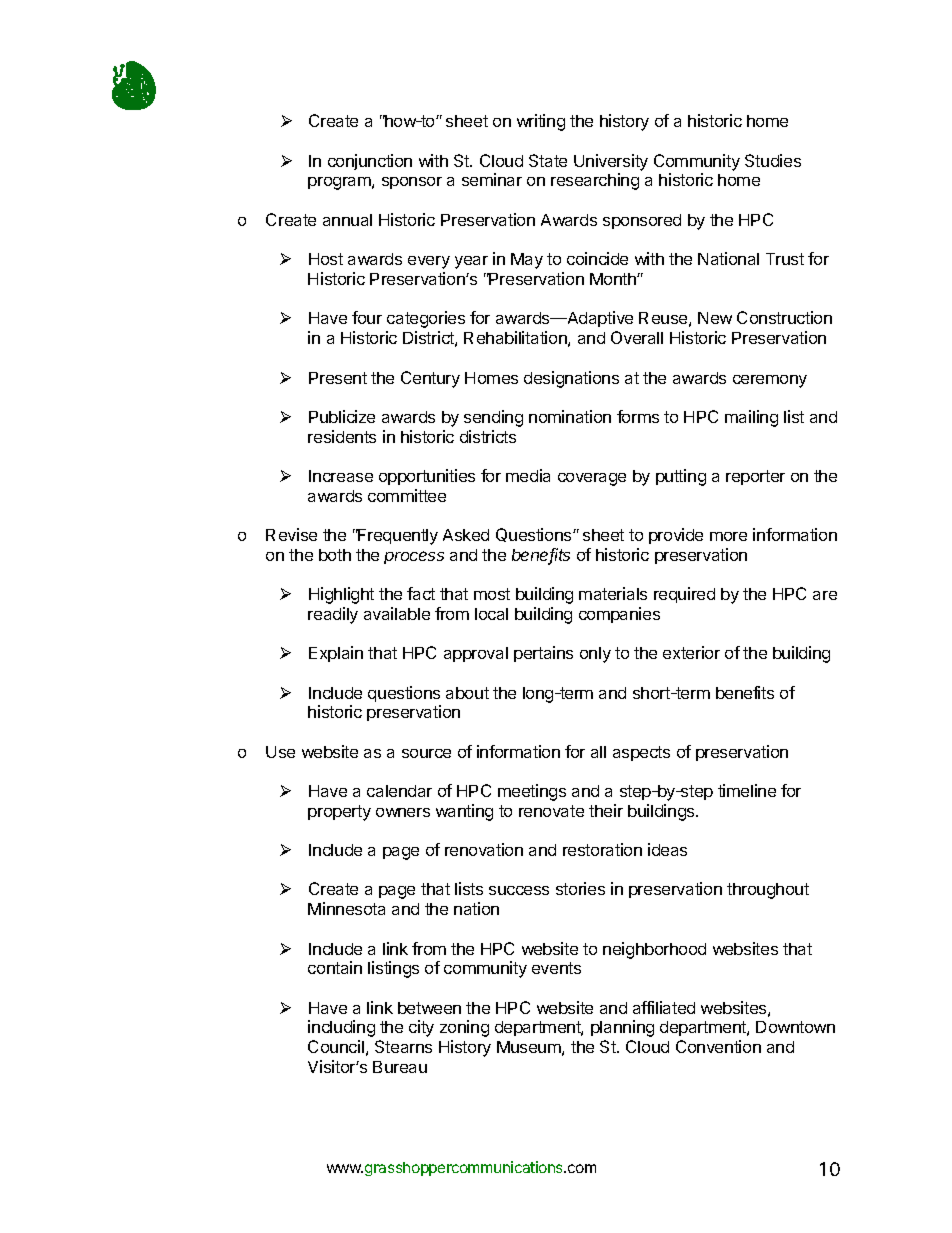 The height and width of the screenshot is (1233, 952). Describe the element at coordinates (341, 595) in the screenshot. I see `Highlight` at that location.
